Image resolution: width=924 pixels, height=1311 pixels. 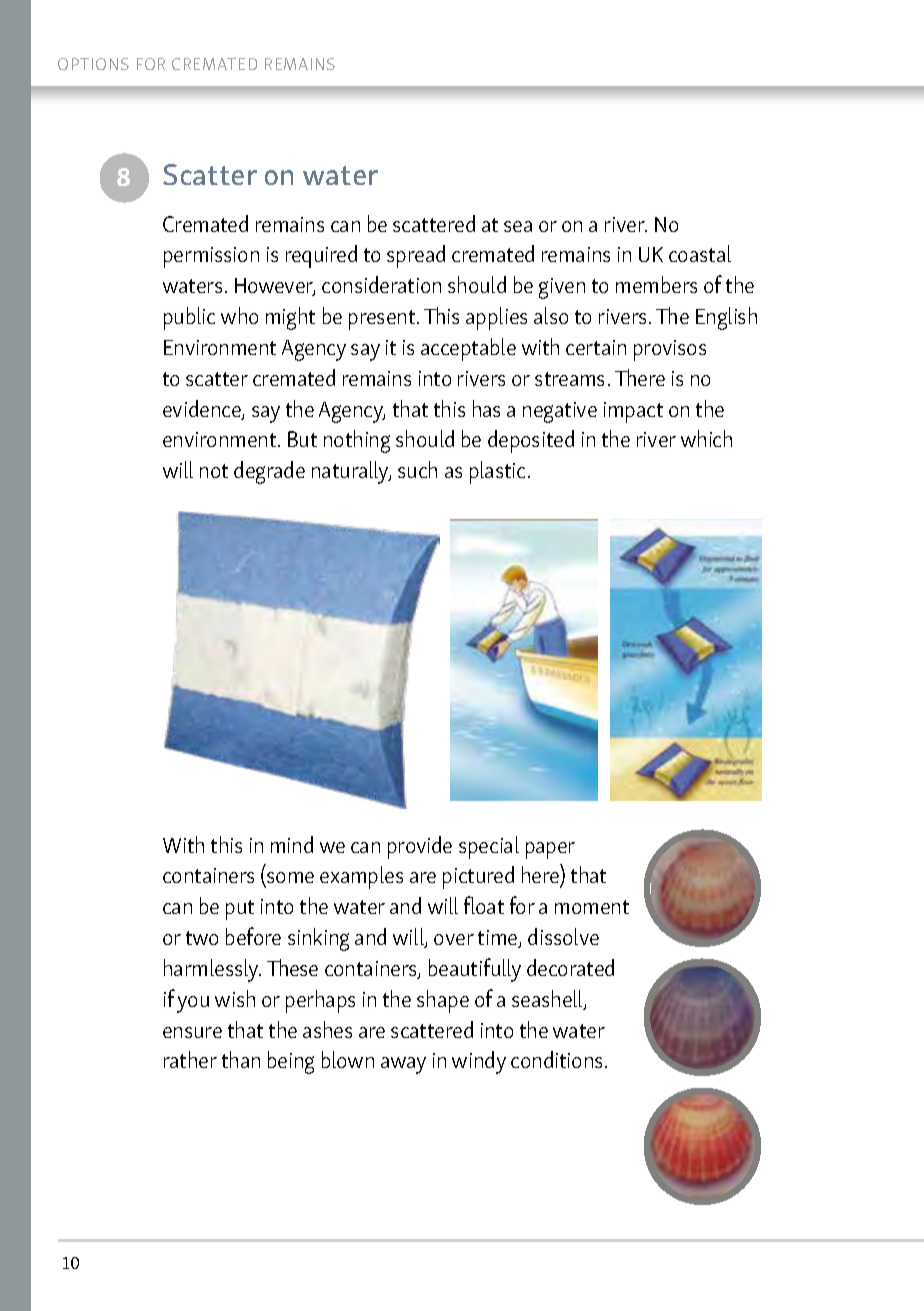 I want to click on OPTIONS, so click(x=93, y=64).
